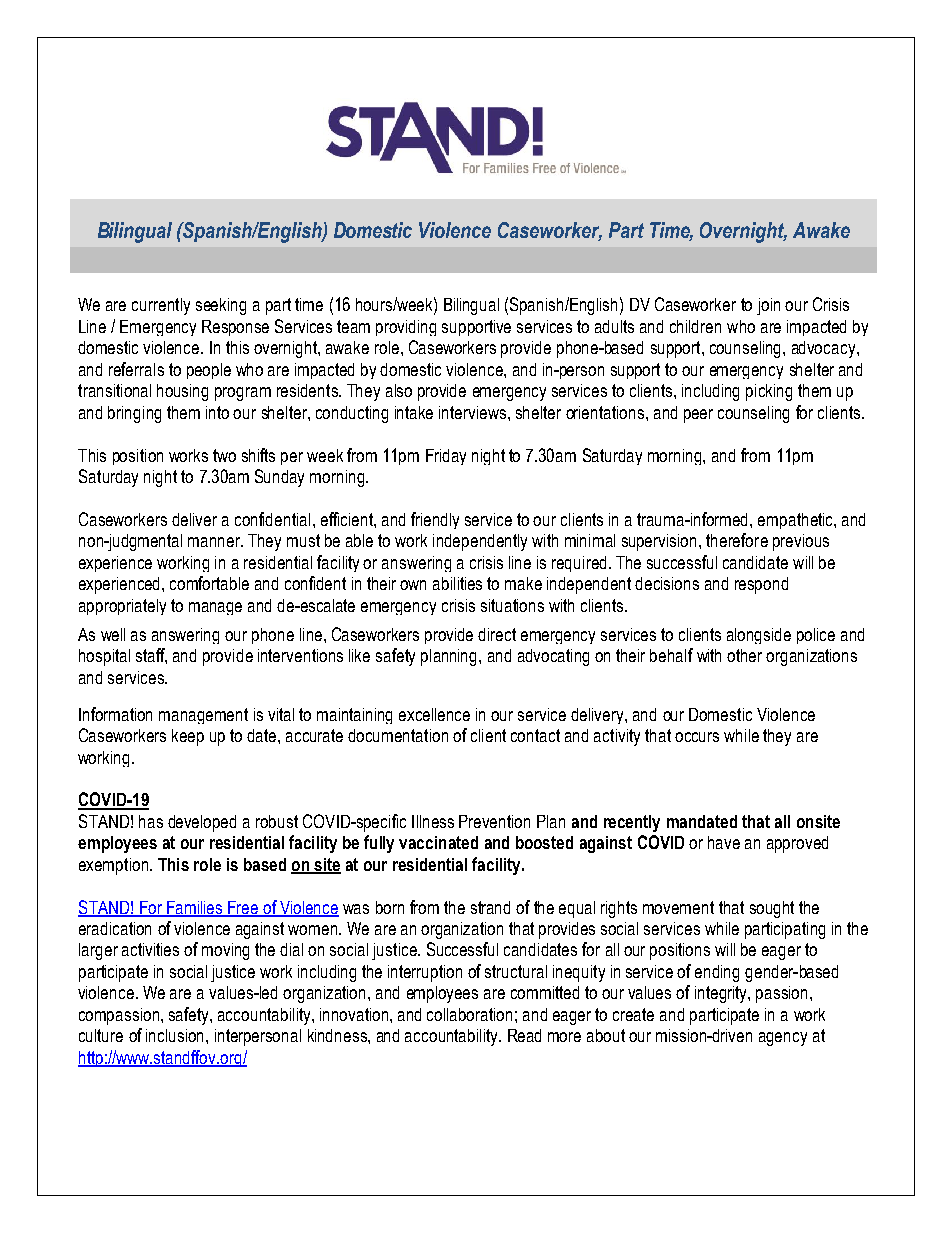 The height and width of the page is (1233, 952). Describe the element at coordinates (122, 607) in the page. I see `appropriately` at that location.
